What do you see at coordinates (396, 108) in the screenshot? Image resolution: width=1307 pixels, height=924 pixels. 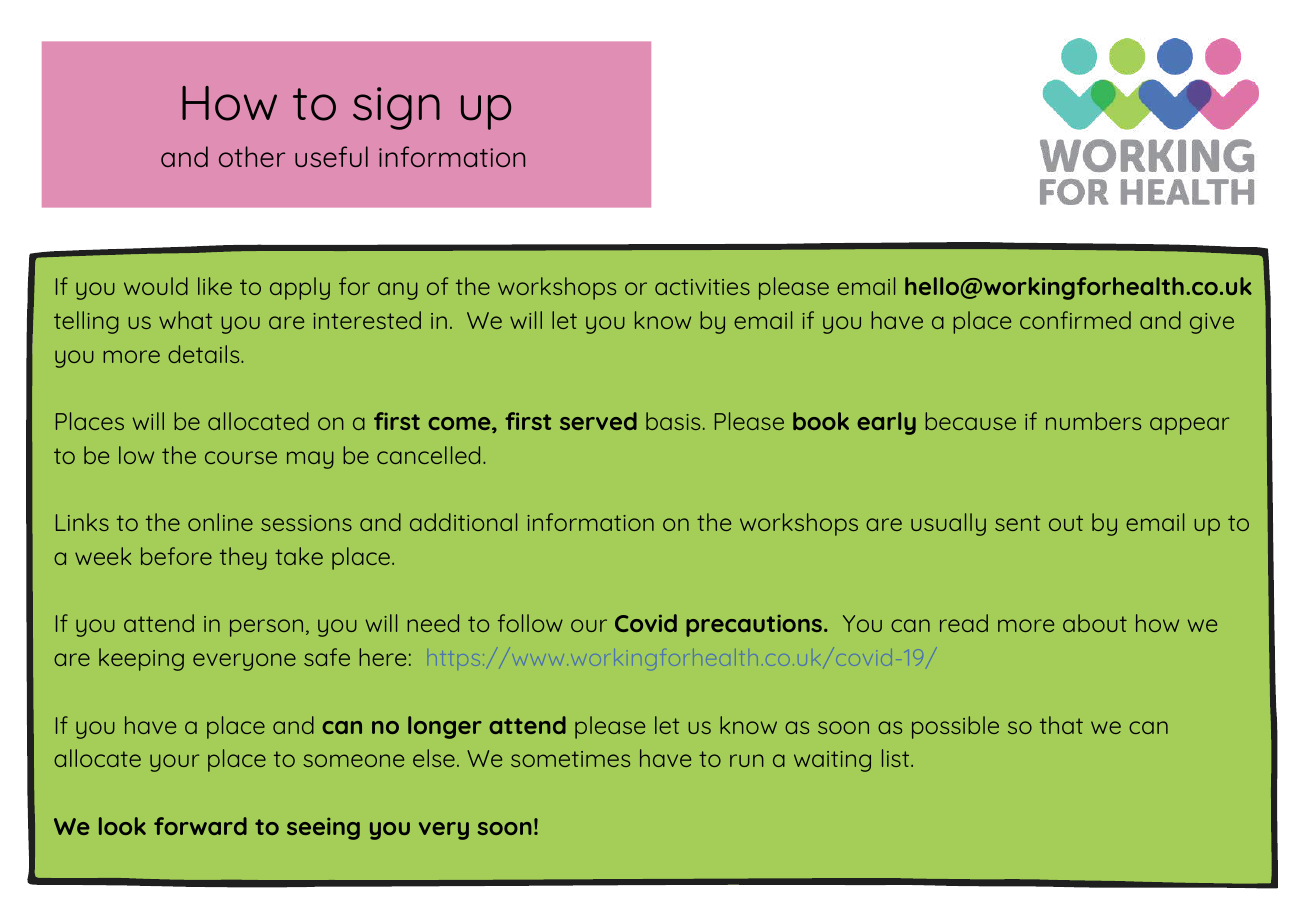 I see `sign` at bounding box center [396, 108].
